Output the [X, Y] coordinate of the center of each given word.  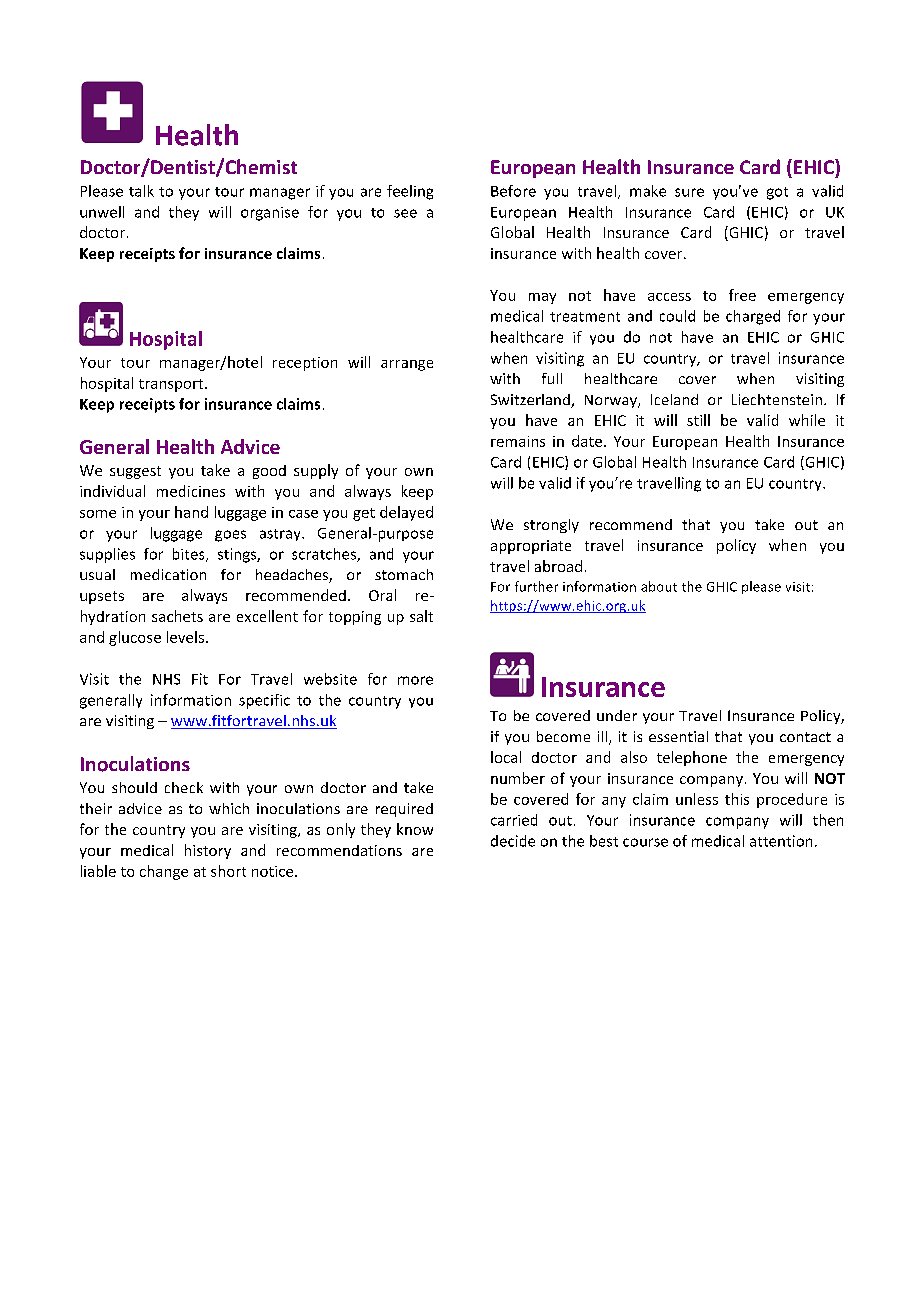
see [405, 213]
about [659, 586]
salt [421, 616]
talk [141, 191]
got [777, 193]
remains [518, 441]
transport [172, 385]
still [698, 420]
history [208, 851]
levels [185, 637]
